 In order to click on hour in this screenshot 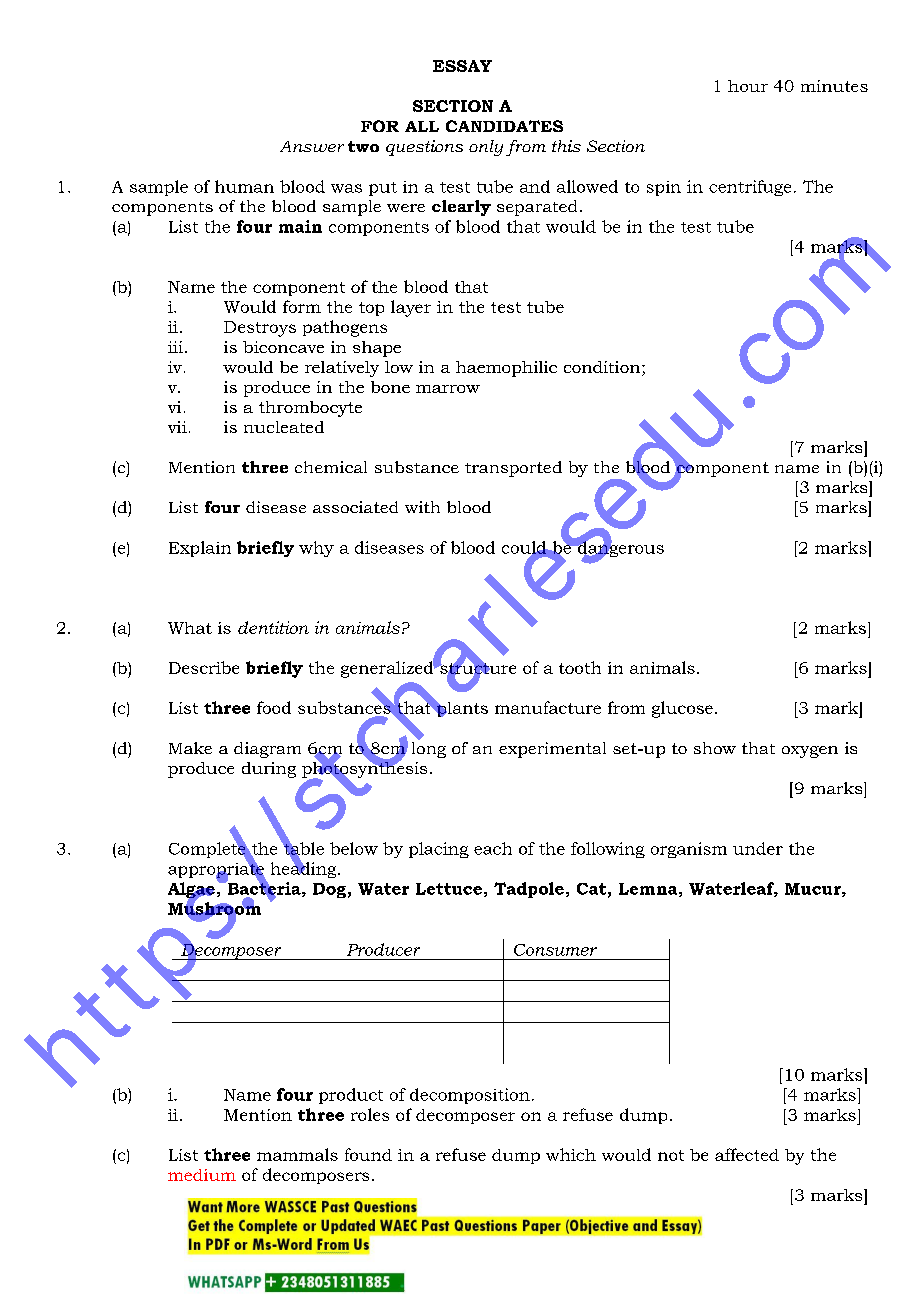, I will do `click(748, 86)`.
